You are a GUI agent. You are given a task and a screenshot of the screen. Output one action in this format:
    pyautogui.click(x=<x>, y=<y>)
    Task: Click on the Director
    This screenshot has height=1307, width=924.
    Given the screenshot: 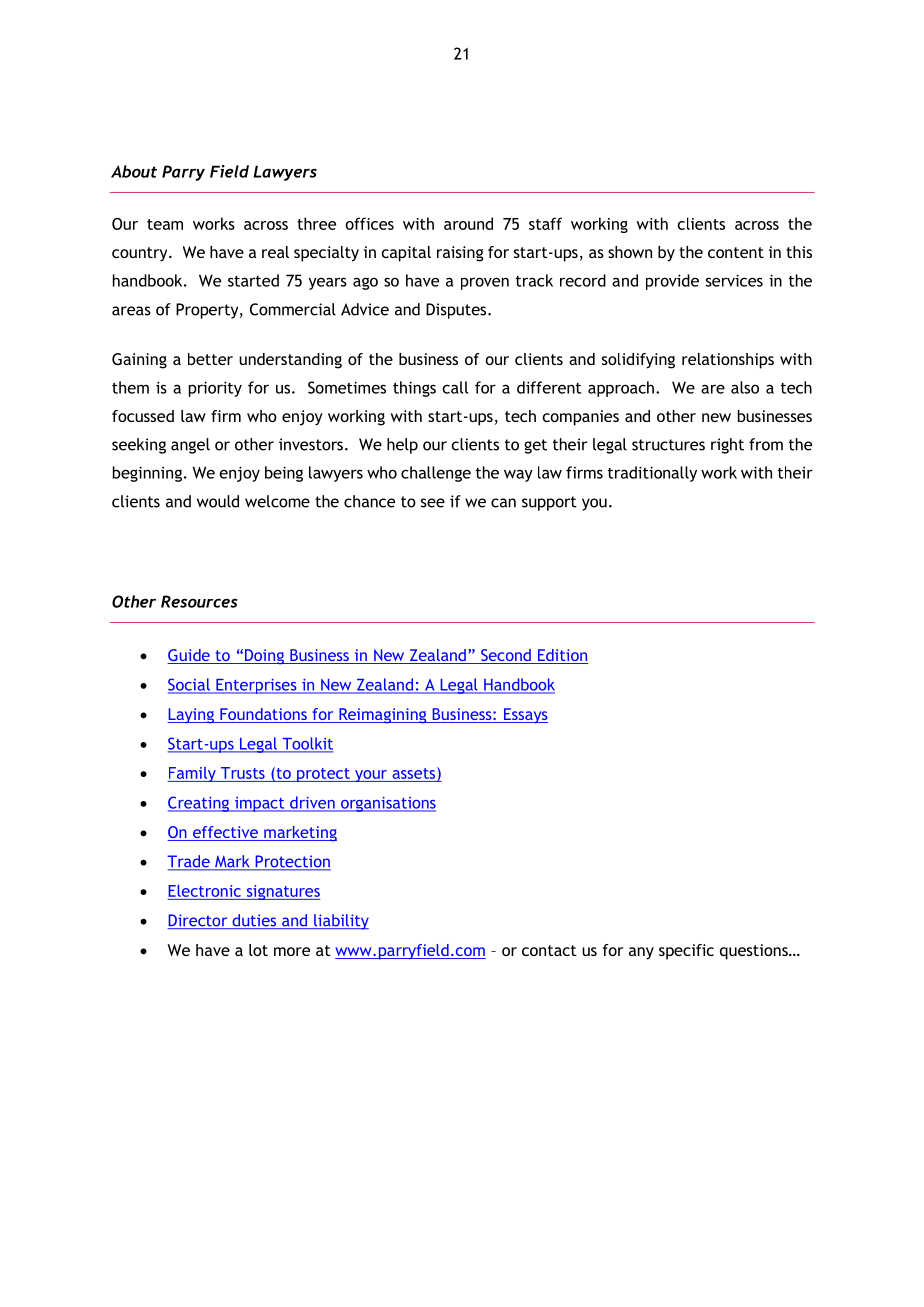 What is the action you would take?
    pyautogui.click(x=199, y=921)
